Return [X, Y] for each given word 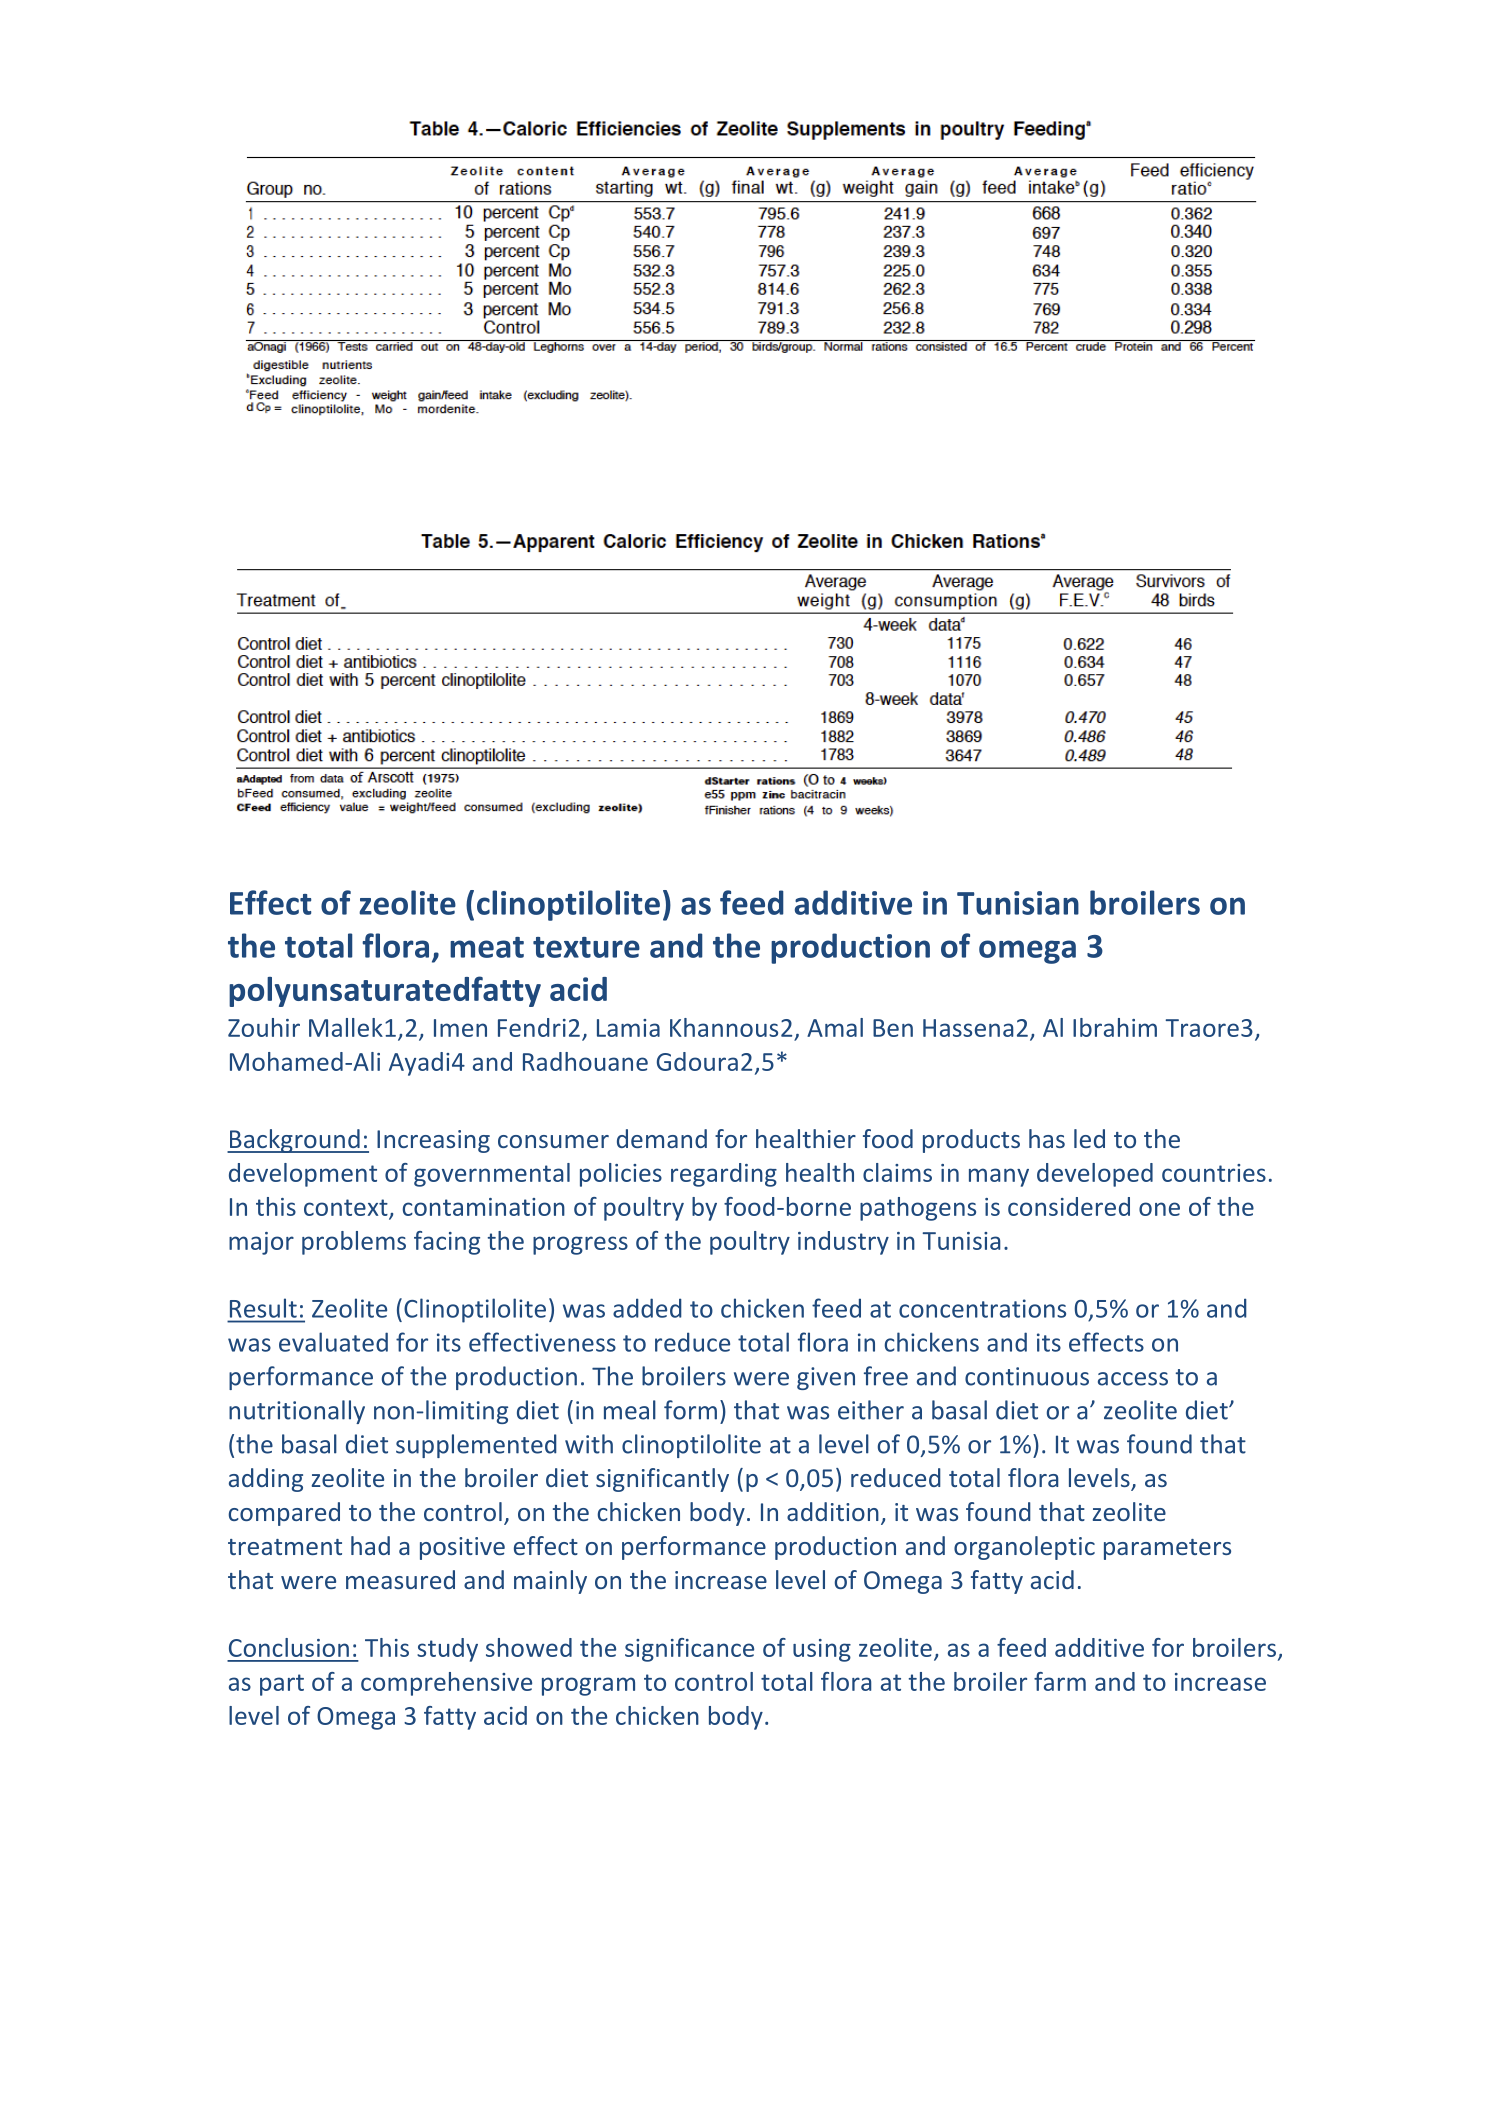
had [370, 1545]
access [1133, 1379]
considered [1069, 1206]
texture [586, 947]
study [447, 1650]
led [1089, 1138]
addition [833, 1511]
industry [843, 1243]
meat [487, 947]
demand [662, 1138]
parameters [1167, 1549]
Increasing [433, 1141]
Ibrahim [1115, 1027]
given [826, 1378]
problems [354, 1243]
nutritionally [297, 1412]
